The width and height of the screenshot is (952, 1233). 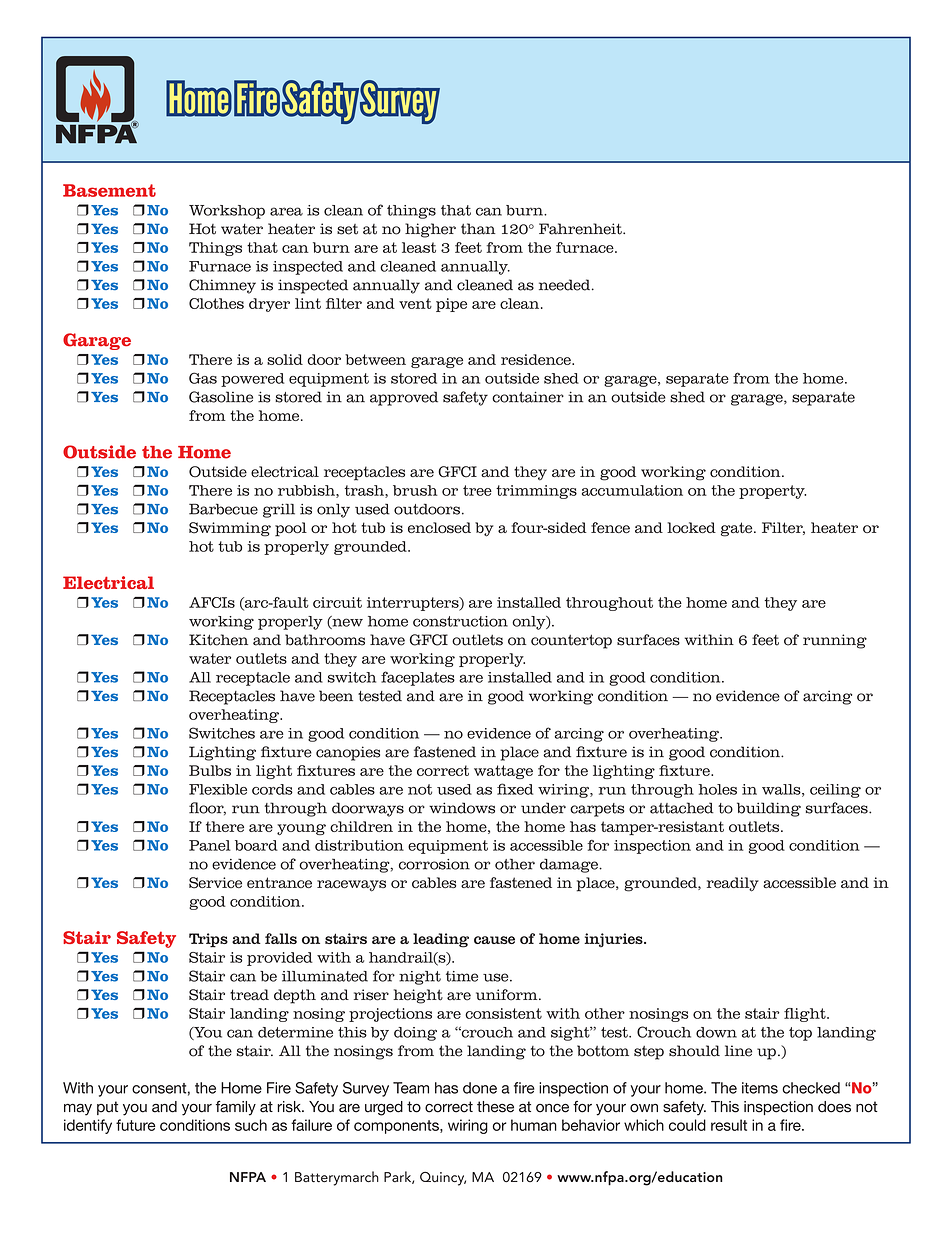 I want to click on Barbecue, so click(x=223, y=509).
